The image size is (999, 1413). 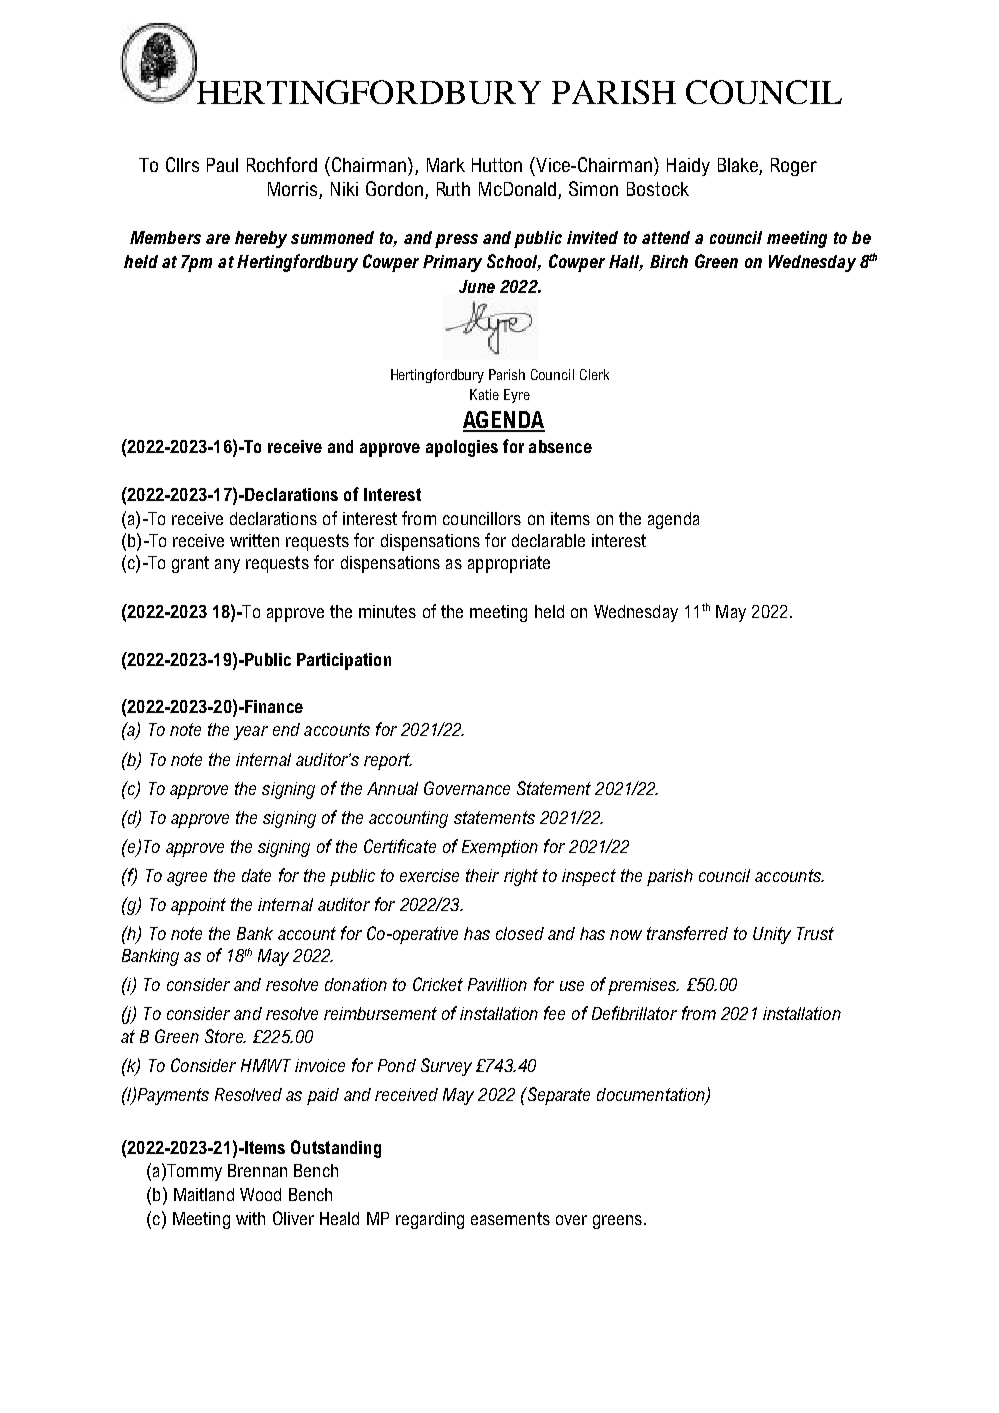 I want to click on Paul, so click(x=222, y=165).
